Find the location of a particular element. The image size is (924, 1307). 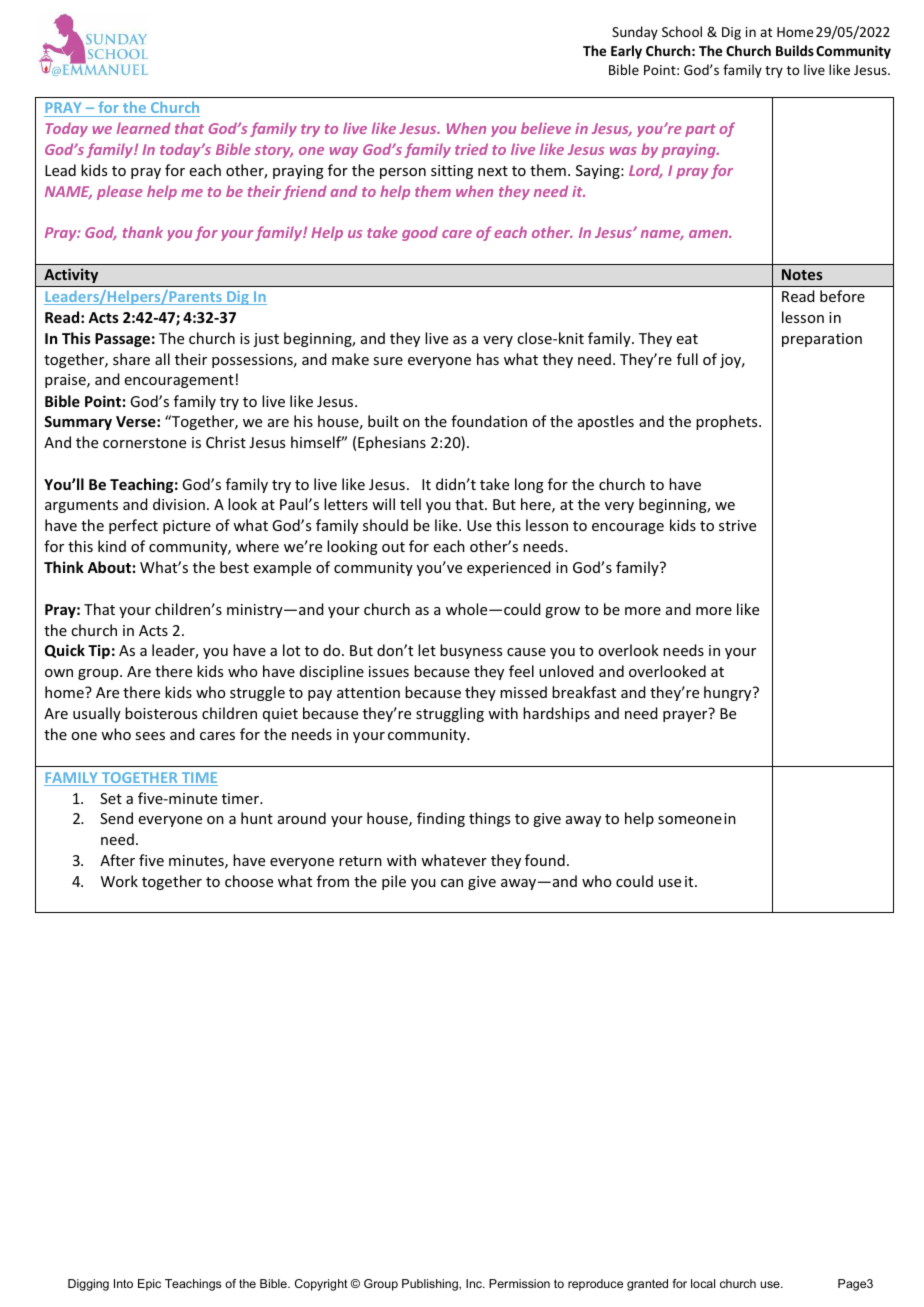

can is located at coordinates (452, 883).
